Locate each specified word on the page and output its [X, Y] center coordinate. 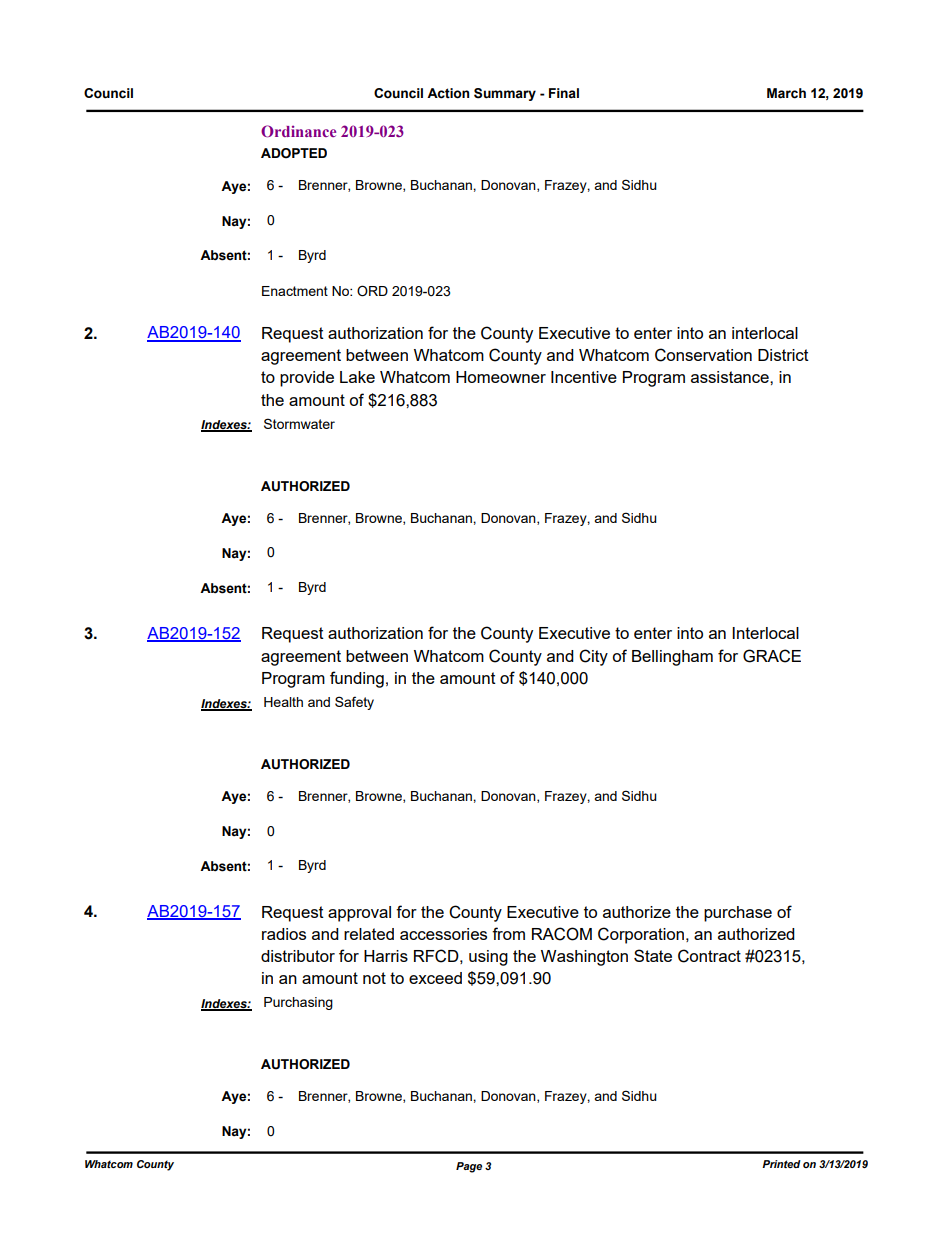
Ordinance [298, 131]
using [488, 958]
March [786, 93]
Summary [505, 94]
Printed [781, 1164]
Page [469, 1167]
